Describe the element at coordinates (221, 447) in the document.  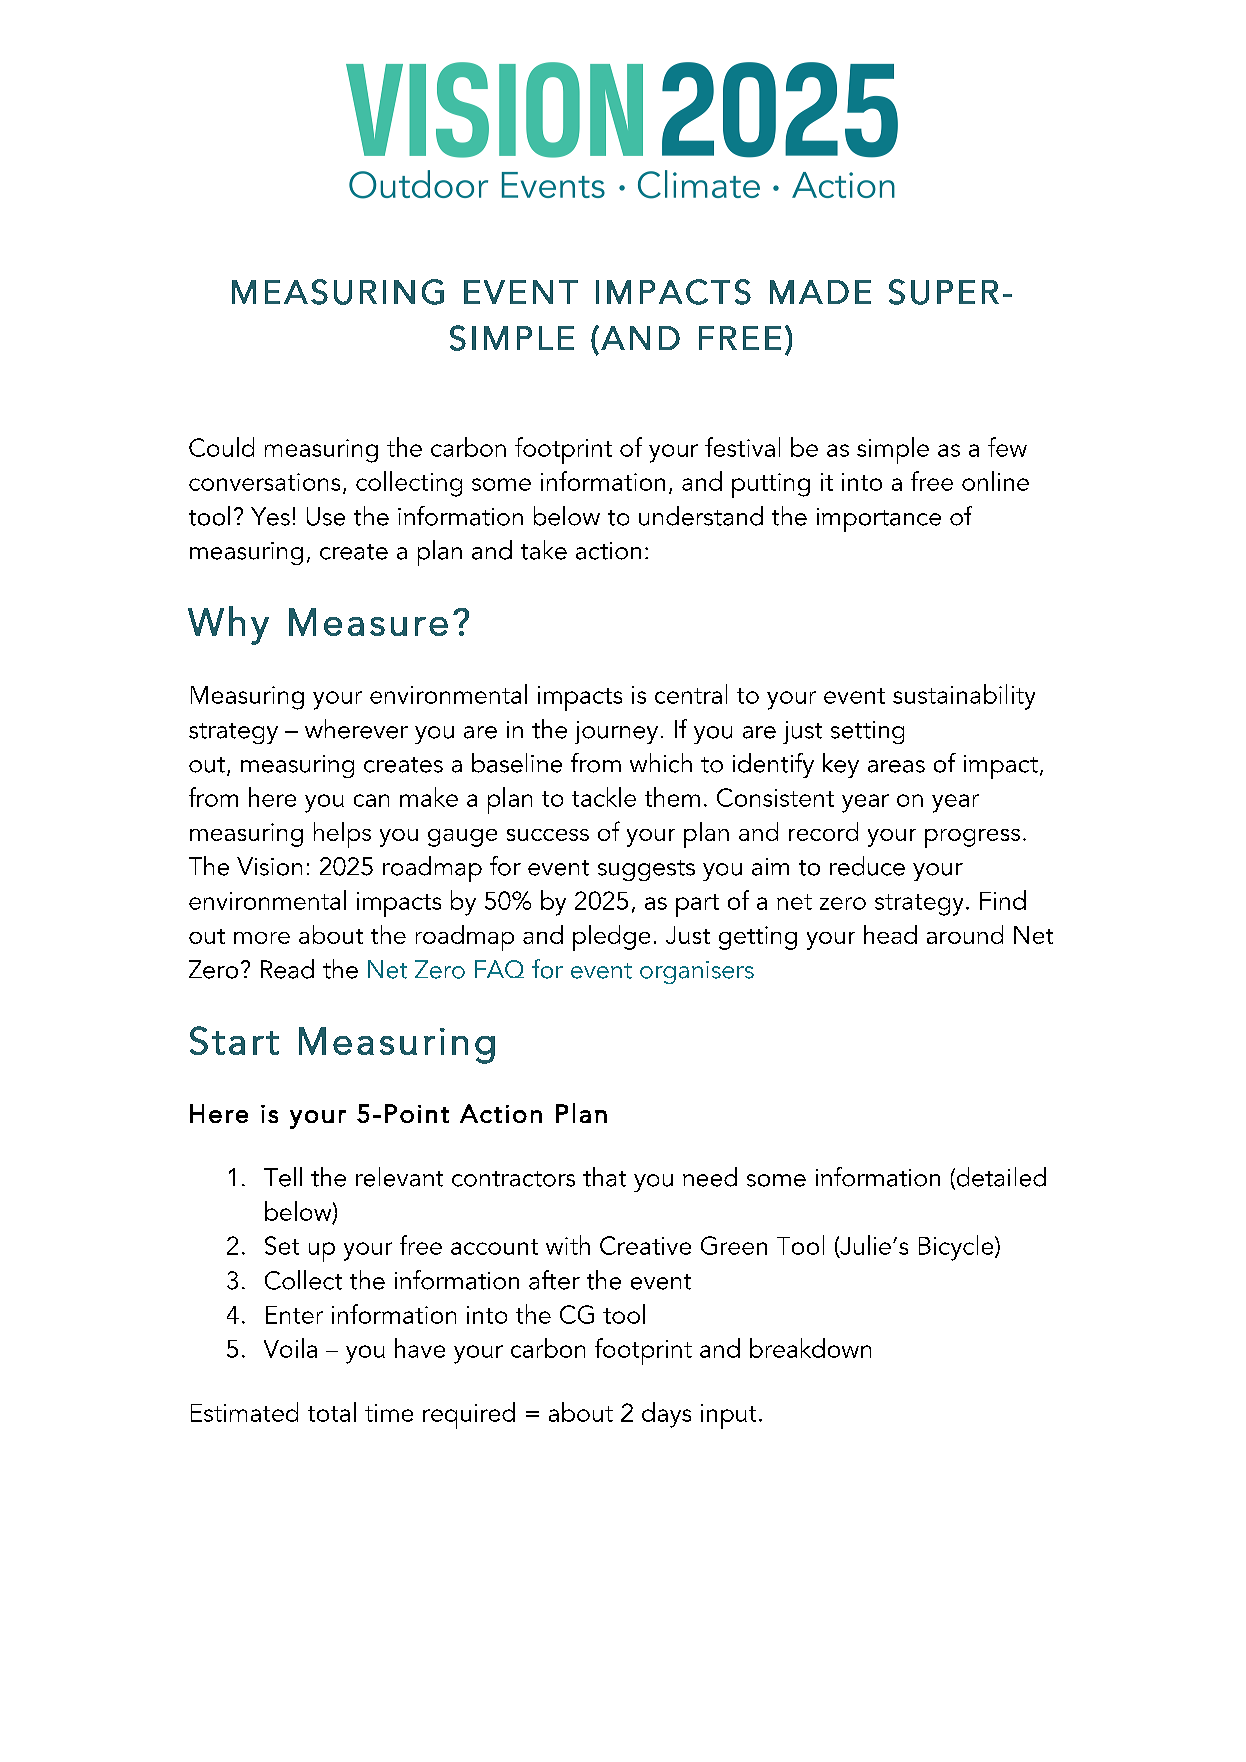
I see `Could` at that location.
